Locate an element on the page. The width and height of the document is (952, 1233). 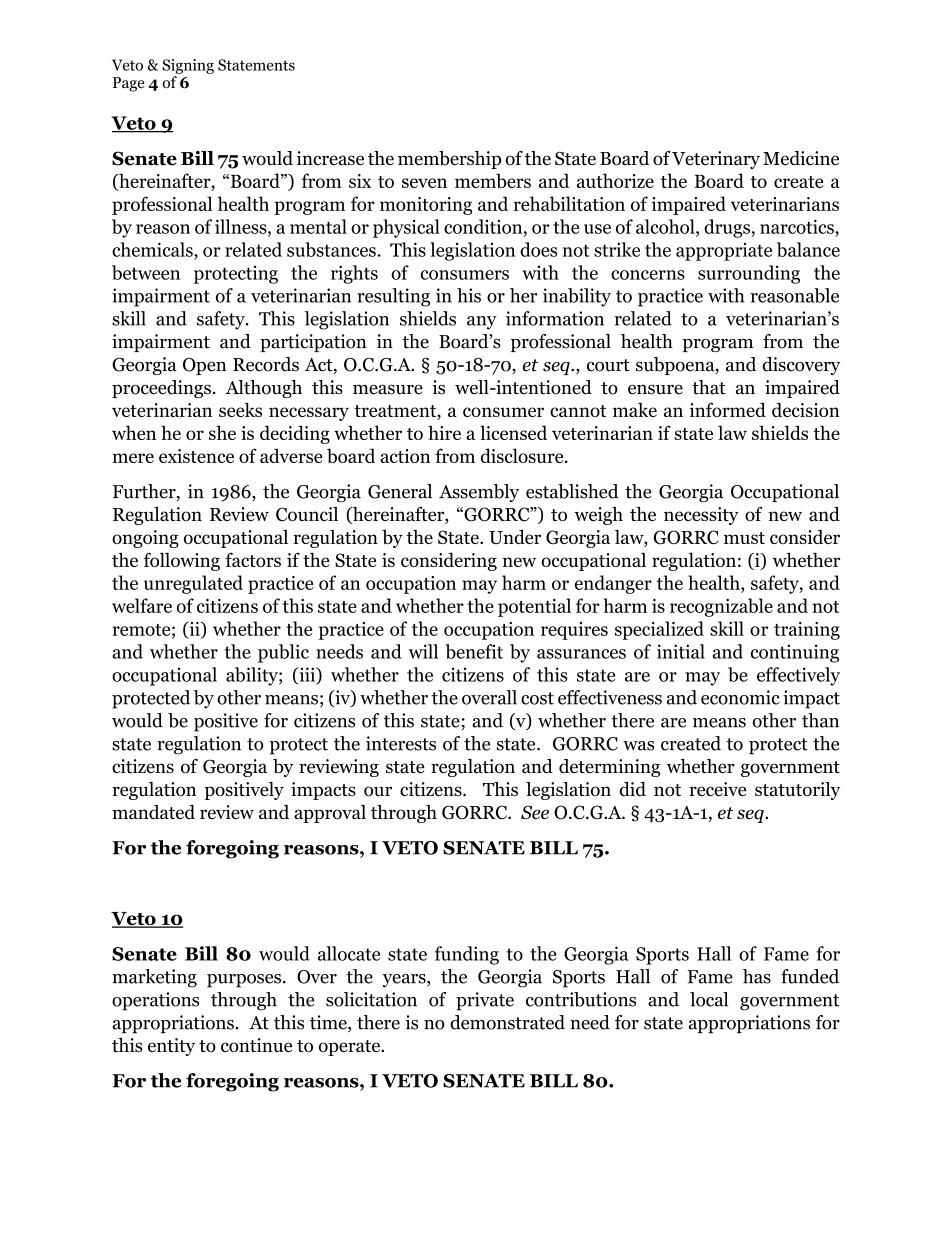
Under is located at coordinates (515, 537).
